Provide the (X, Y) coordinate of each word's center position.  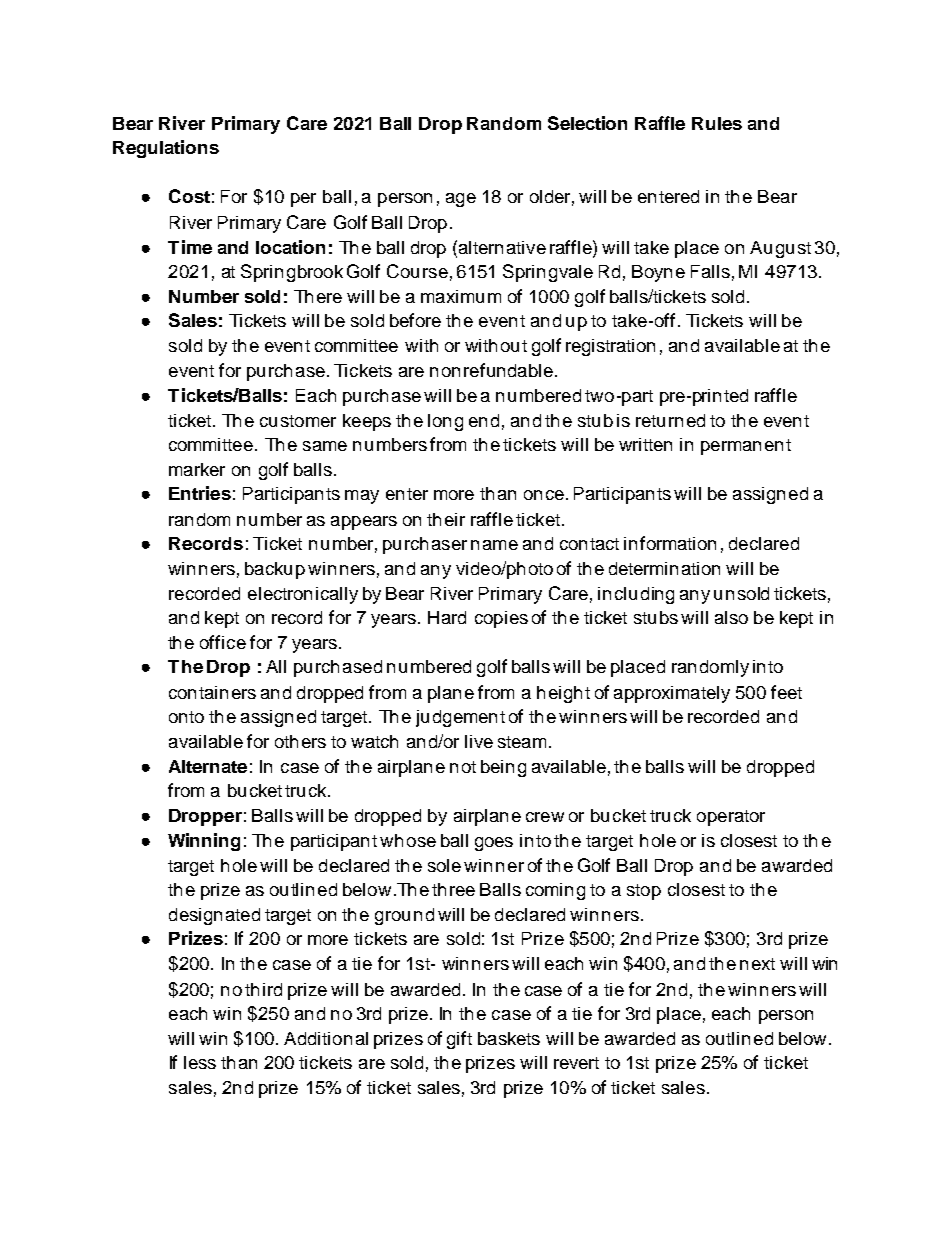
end (484, 420)
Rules (717, 123)
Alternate (208, 766)
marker (197, 469)
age (461, 200)
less (200, 1062)
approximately (672, 694)
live (479, 741)
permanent (746, 447)
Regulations (166, 149)
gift (459, 1040)
